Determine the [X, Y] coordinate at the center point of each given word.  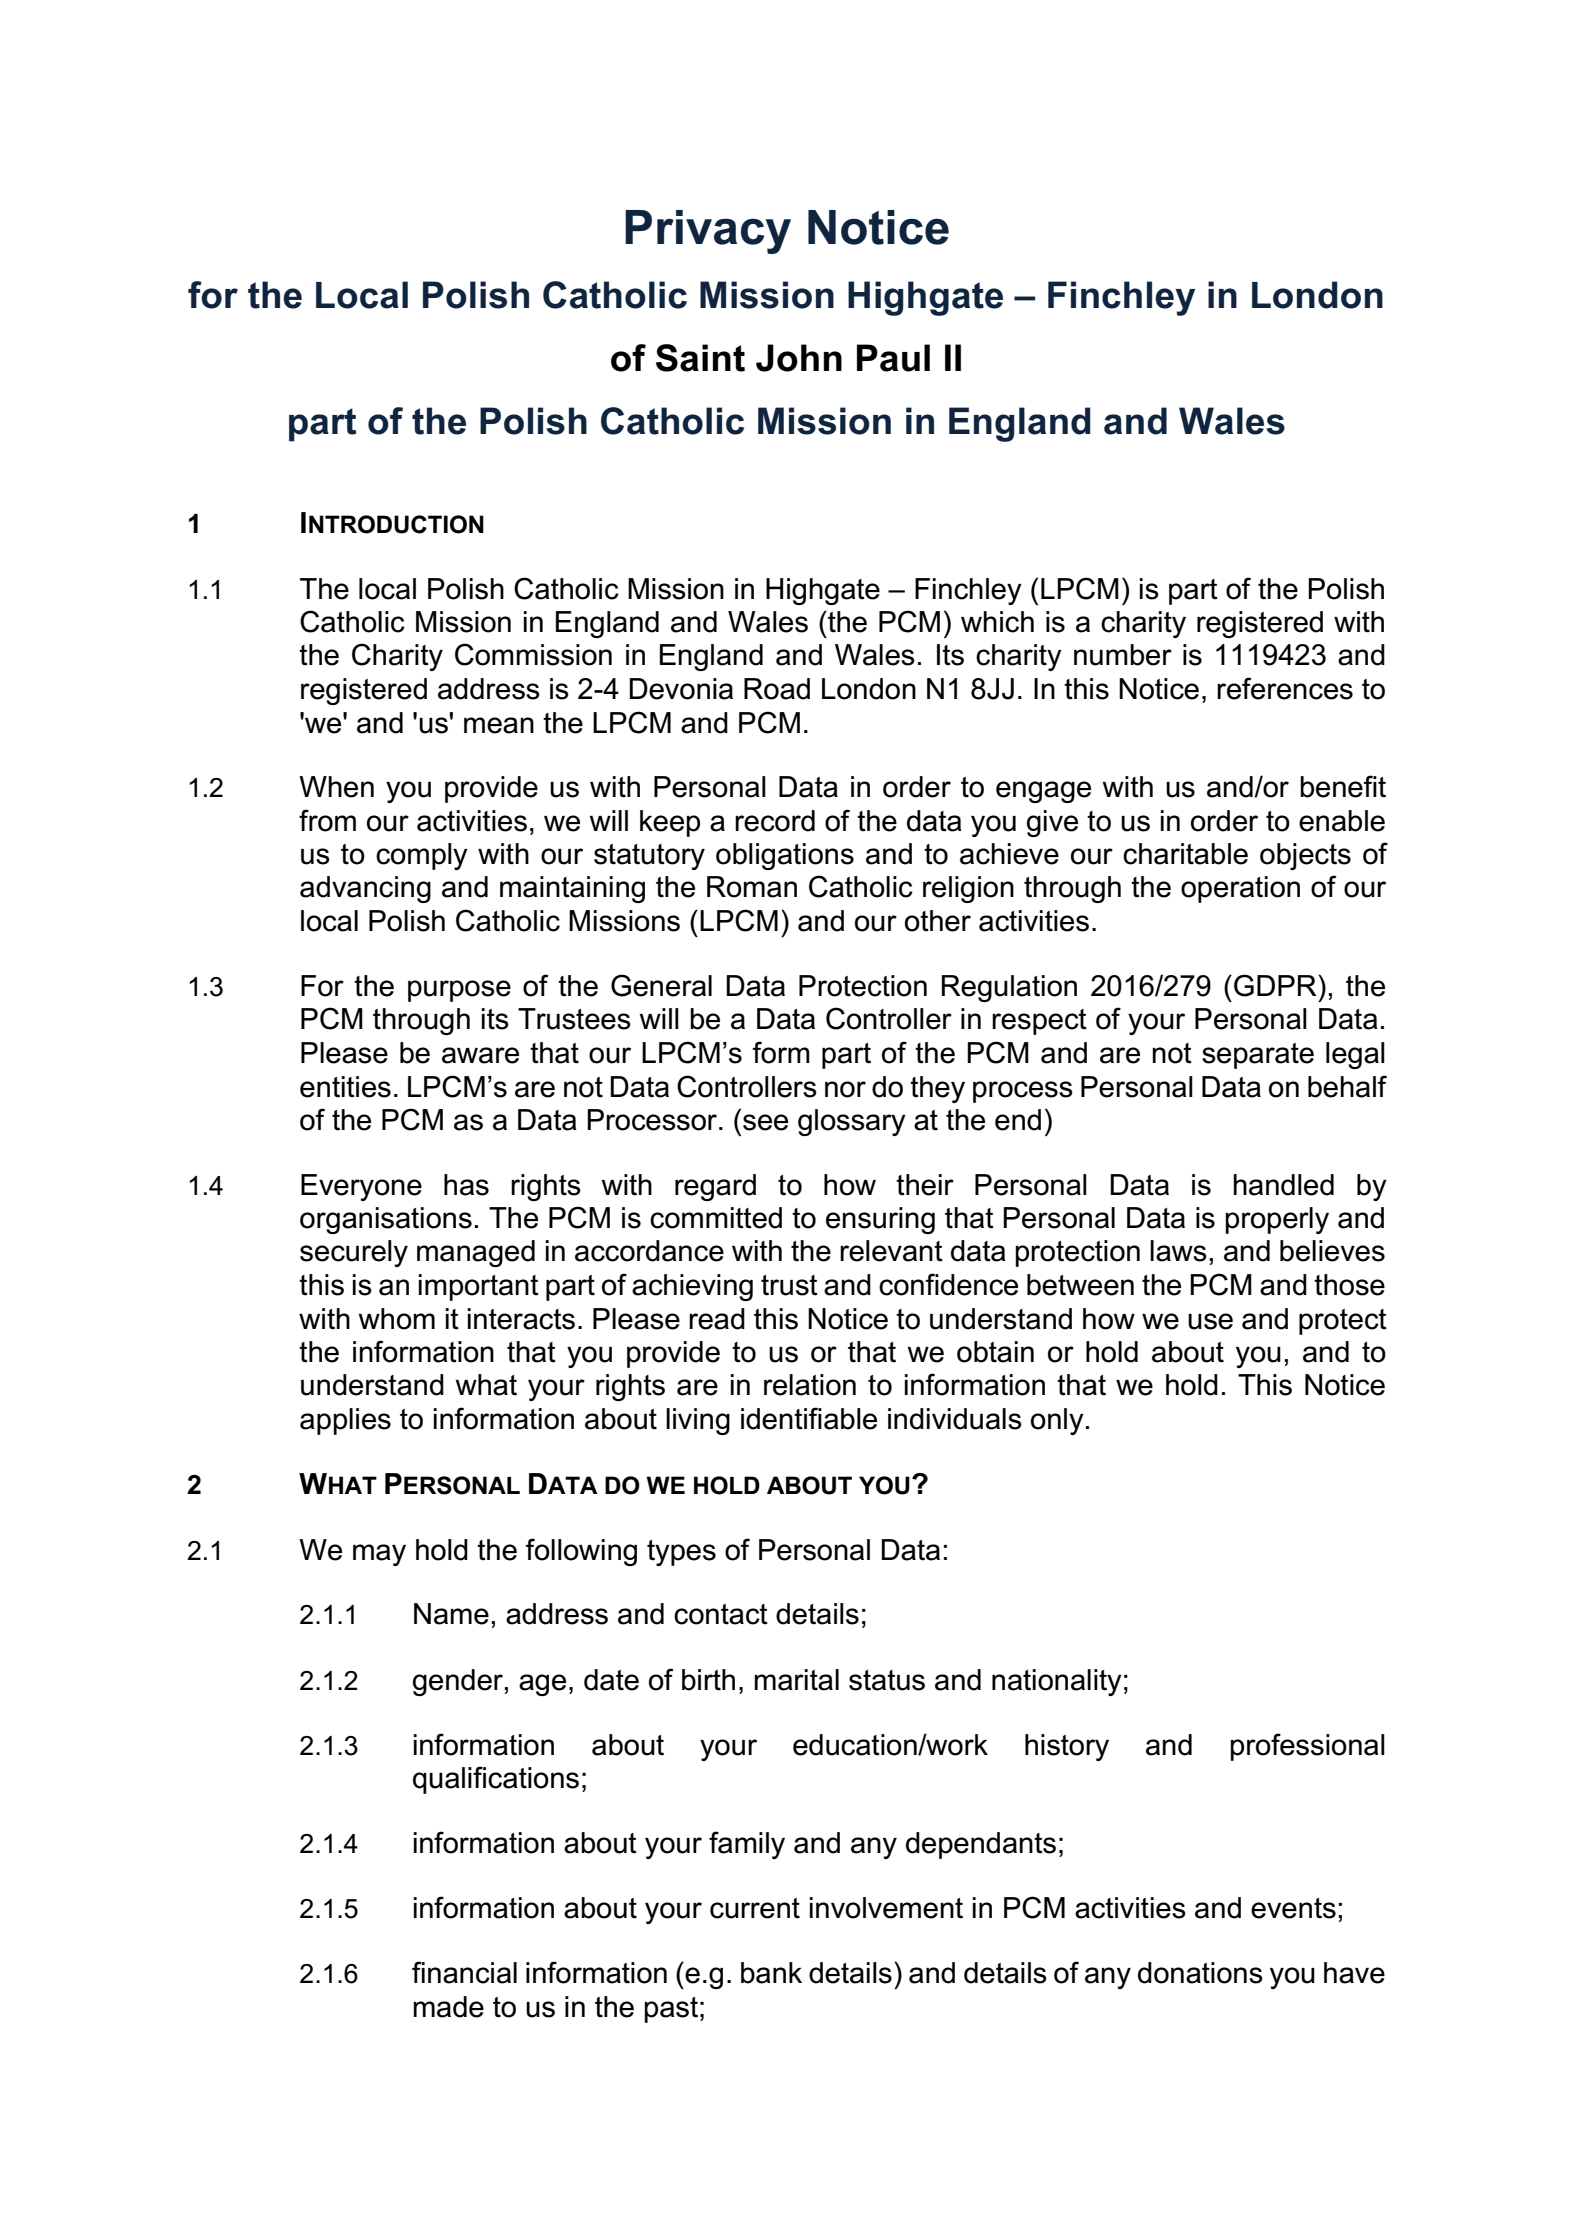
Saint [700, 358]
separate [1258, 1056]
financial [464, 1972]
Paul [893, 358]
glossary [852, 1122]
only [1057, 1421]
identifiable [809, 1418]
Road [777, 689]
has [466, 1185]
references [1285, 688]
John [799, 358]
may [379, 1555]
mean [499, 725]
